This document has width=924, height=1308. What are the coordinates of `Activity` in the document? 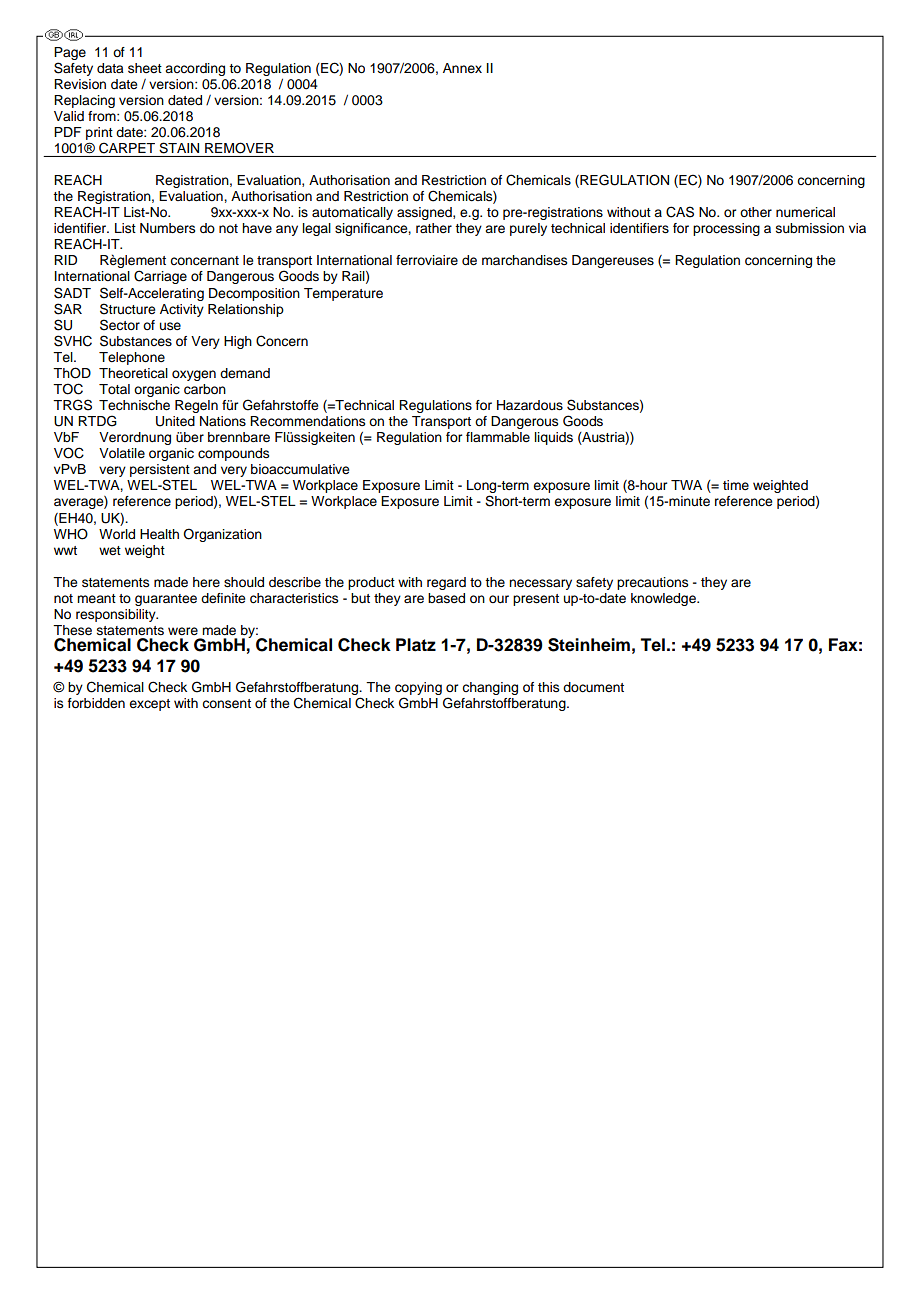 It's located at (182, 310).
